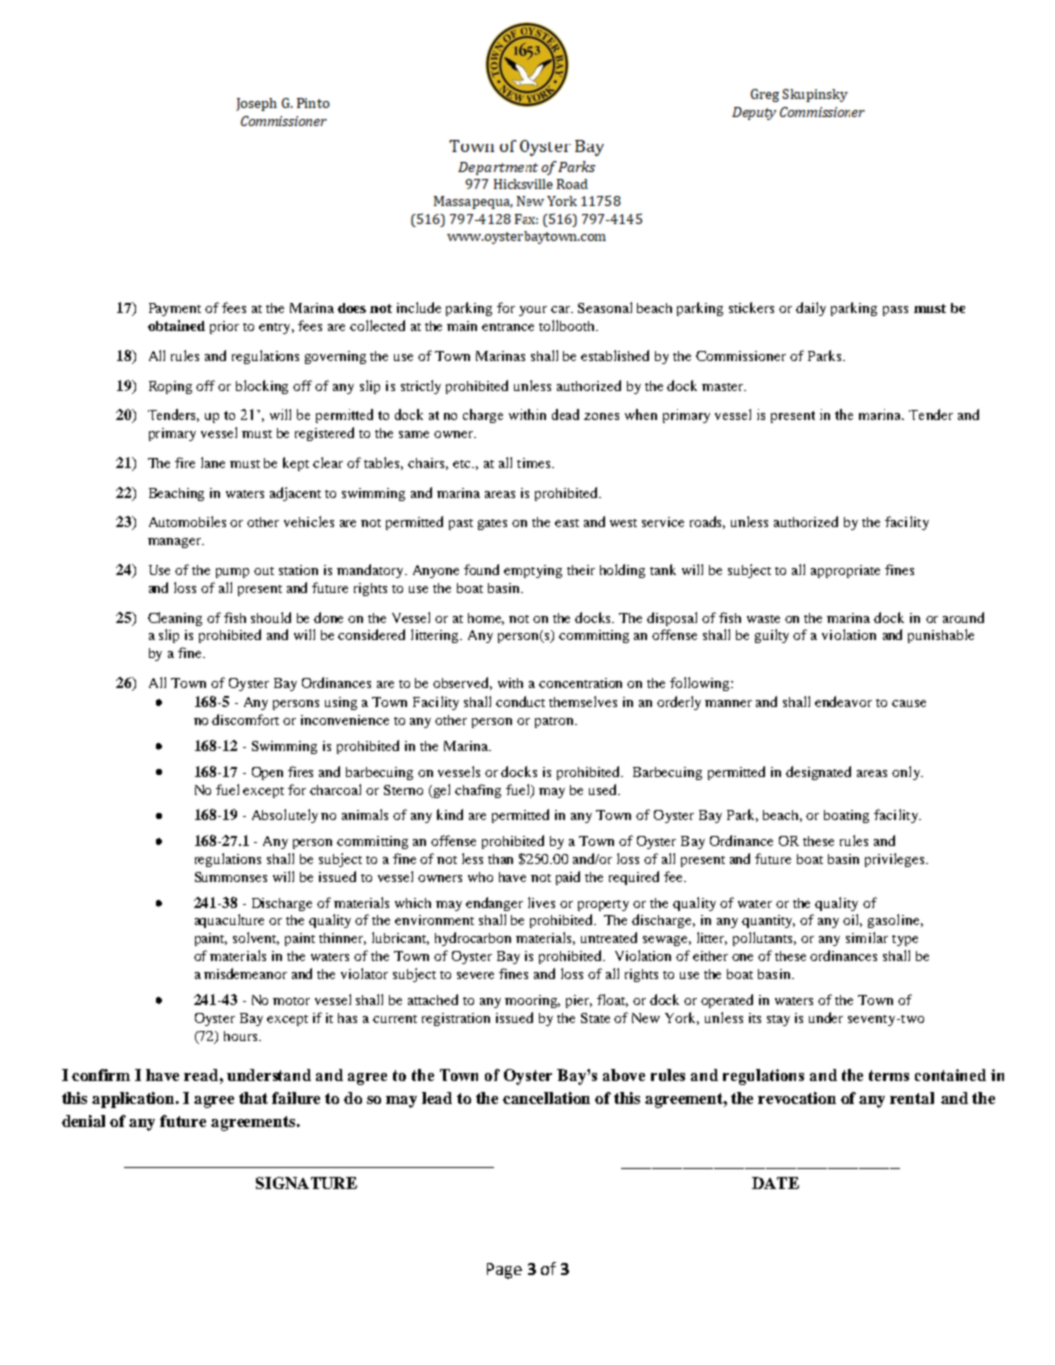  Describe the element at coordinates (867, 937) in the screenshot. I see `similar` at that location.
